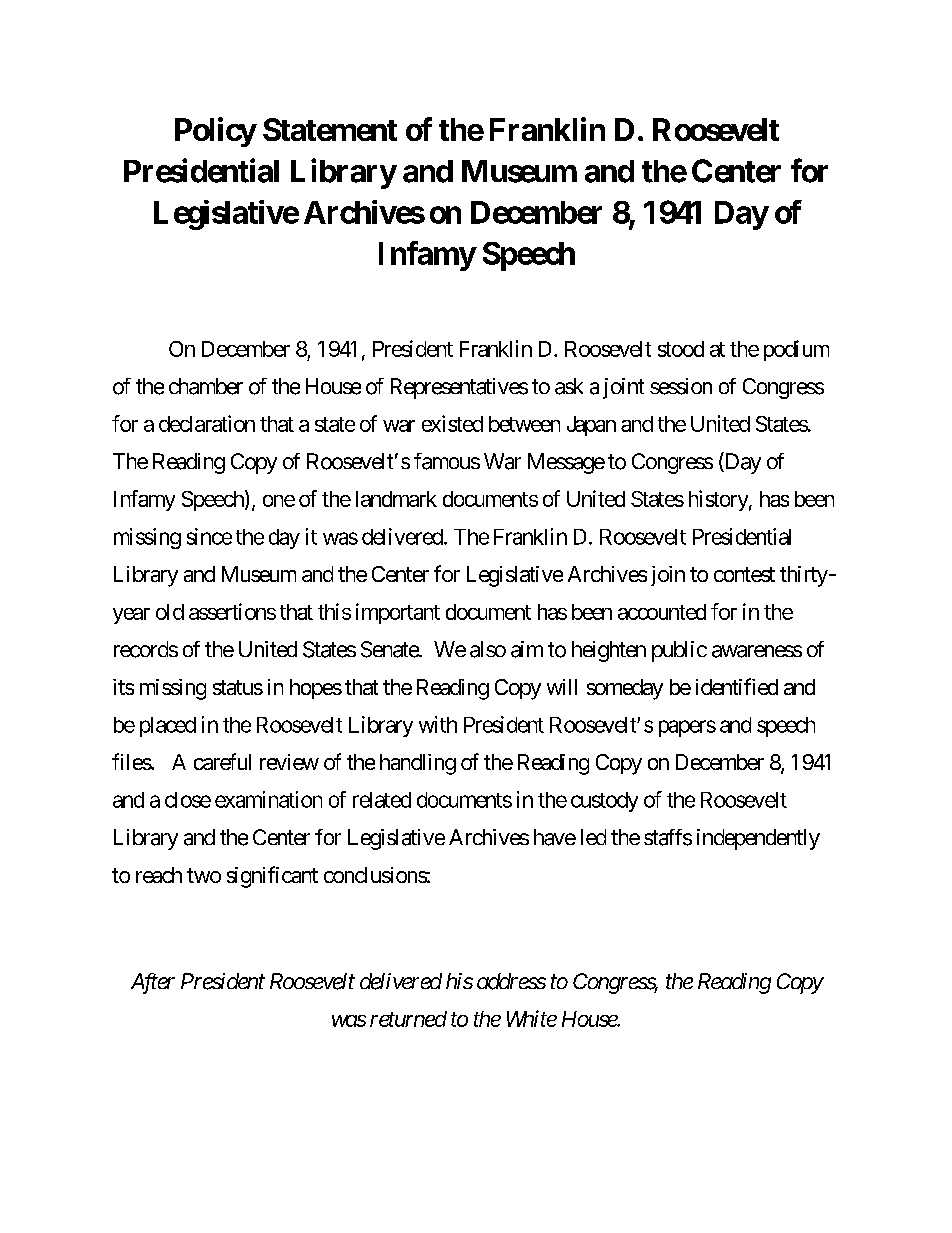  What do you see at coordinates (153, 983) in the document?
I see `After` at bounding box center [153, 983].
